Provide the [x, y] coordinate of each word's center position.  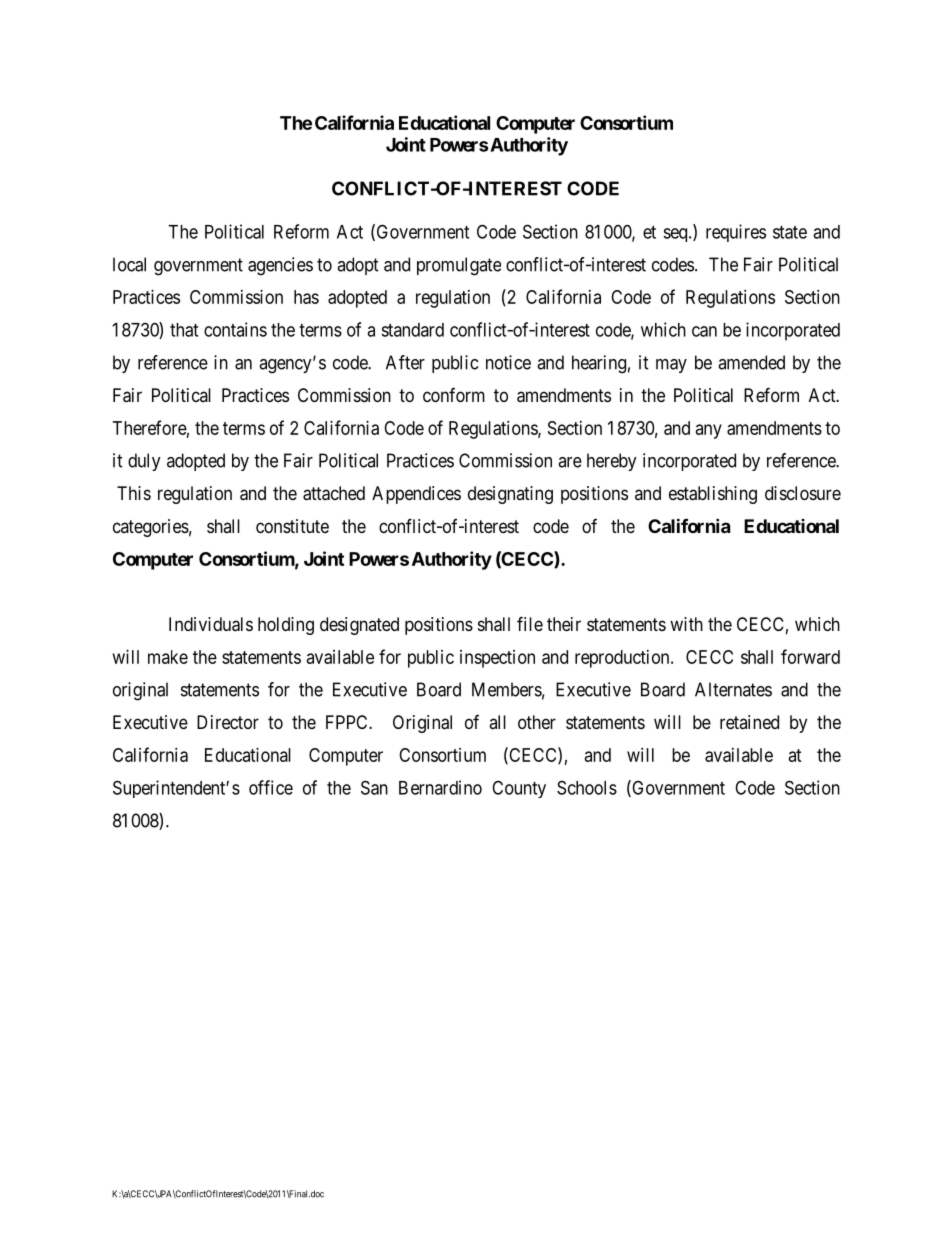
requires [736, 233]
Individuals [211, 624]
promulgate [459, 266]
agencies [280, 266]
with [686, 624]
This [134, 493]
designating [510, 495]
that [184, 330]
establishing [713, 495]
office [271, 787]
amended [751, 362]
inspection [497, 659]
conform [454, 395]
